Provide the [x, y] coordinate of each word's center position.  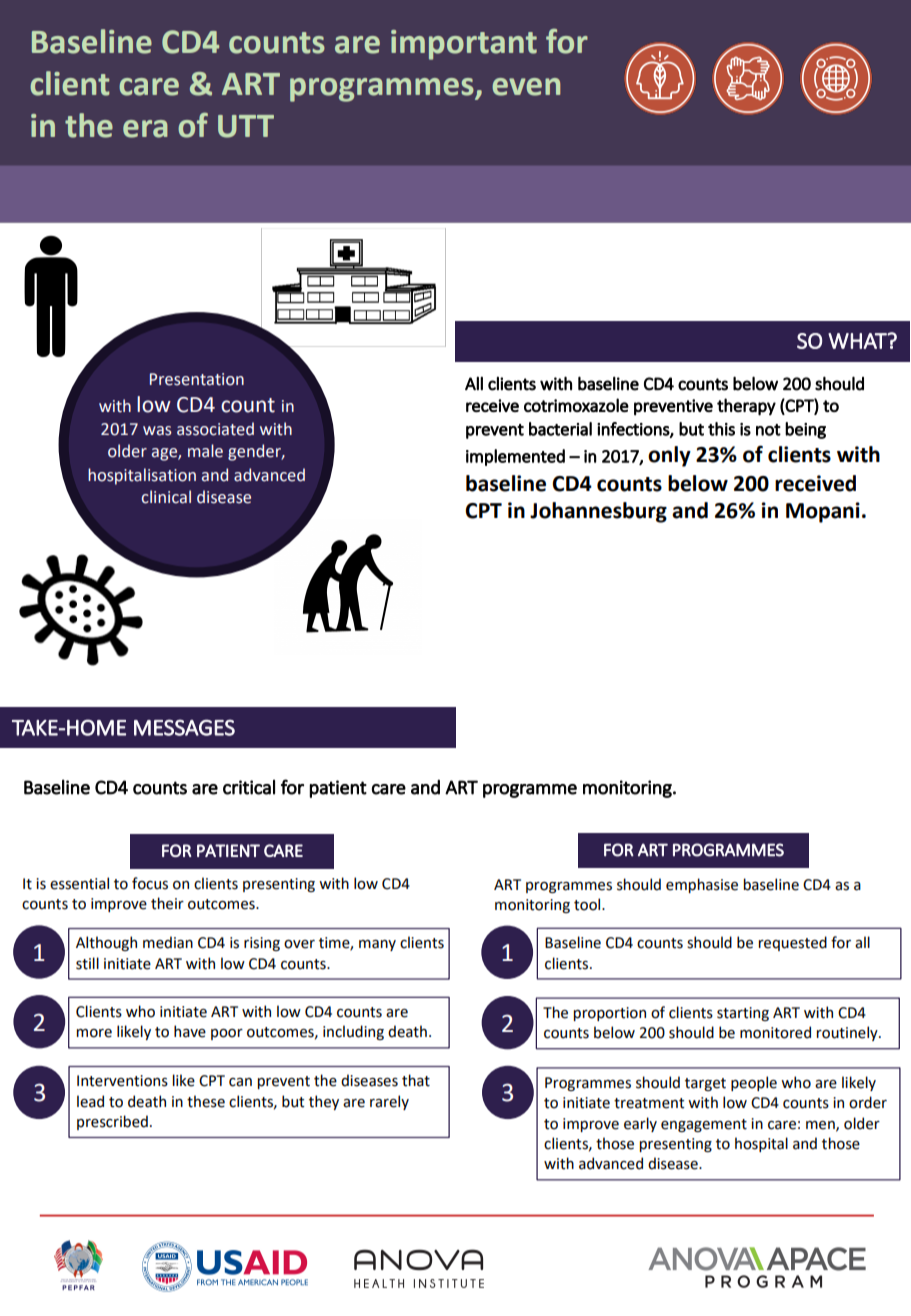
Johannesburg [598, 512]
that [416, 1080]
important [464, 45]
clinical [166, 497]
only [669, 456]
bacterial [560, 429]
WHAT [858, 341]
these [206, 1101]
